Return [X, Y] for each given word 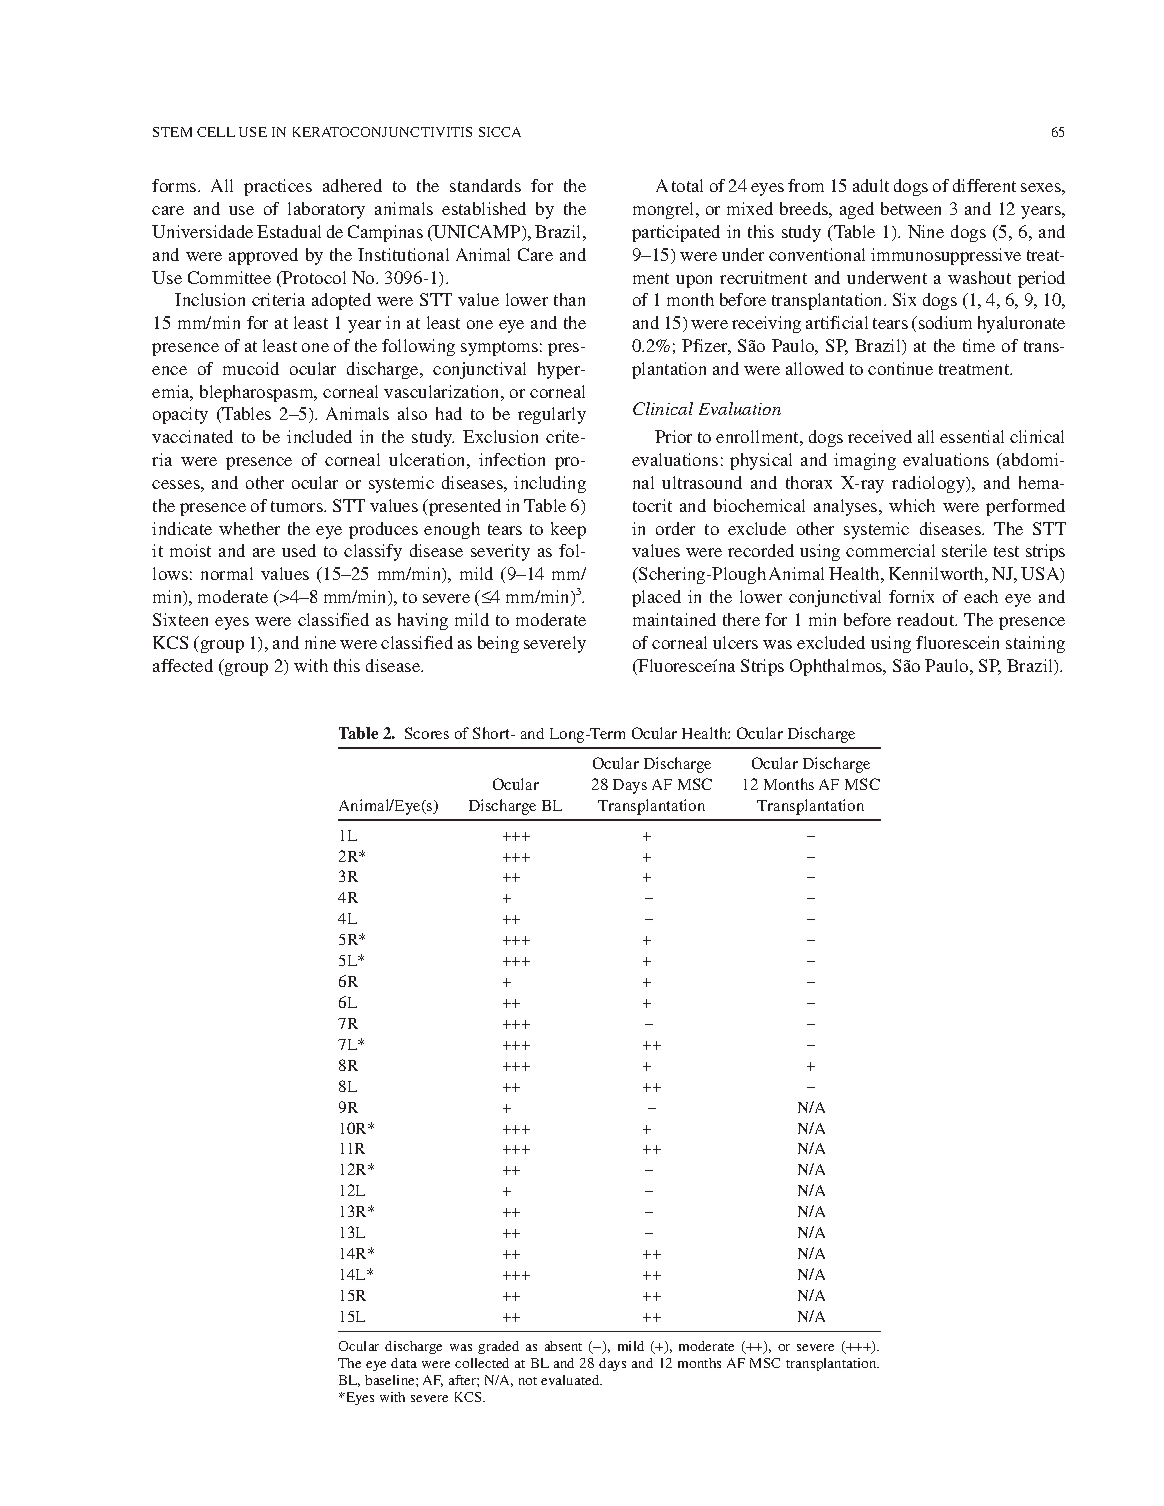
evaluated [571, 1380]
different [984, 185]
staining [1035, 644]
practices [278, 187]
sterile [964, 550]
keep [568, 530]
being [498, 644]
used [299, 550]
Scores [427, 733]
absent [563, 1346]
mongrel [665, 210]
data [404, 1363]
